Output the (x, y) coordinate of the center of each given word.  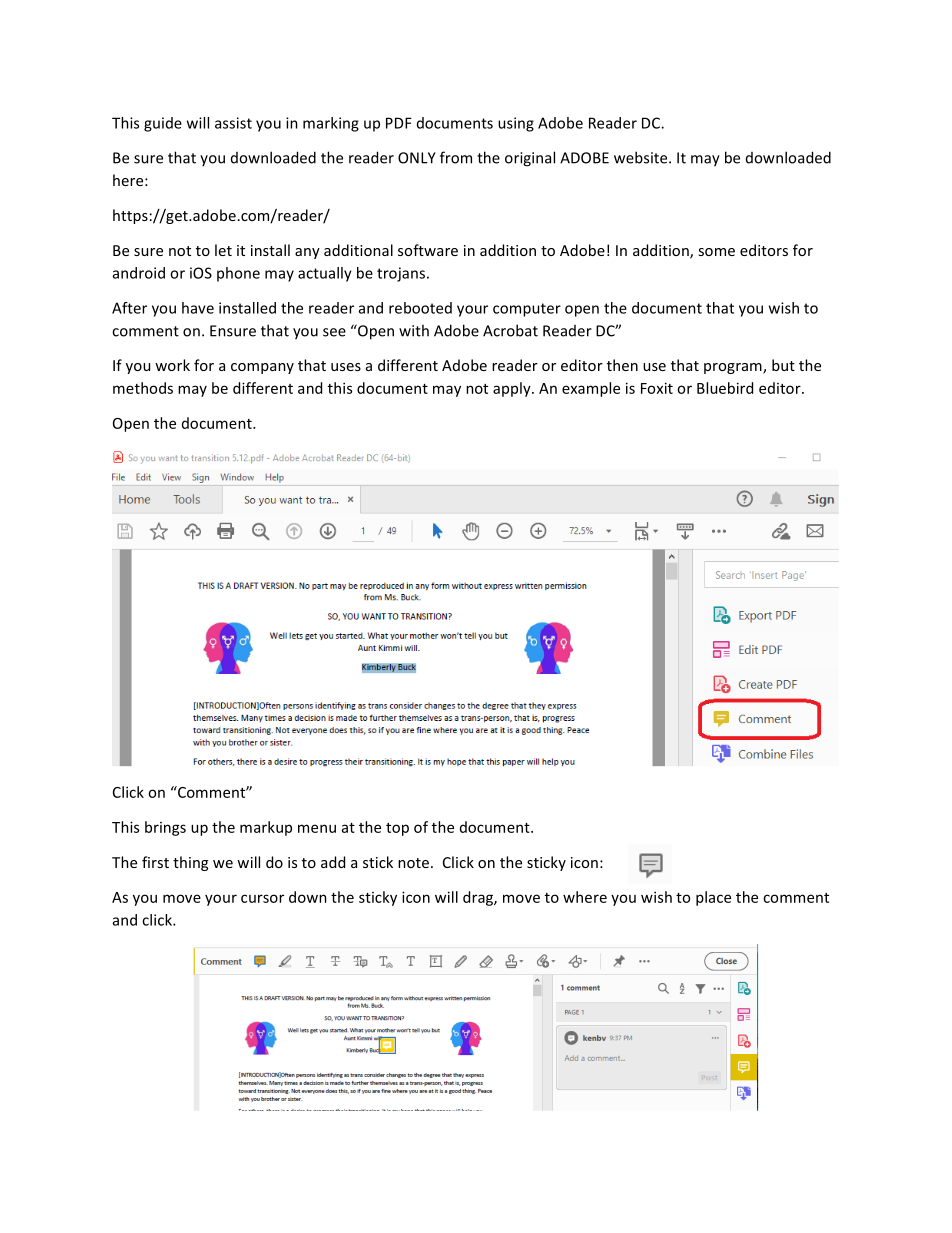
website (642, 157)
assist (233, 123)
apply (513, 389)
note (413, 863)
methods (143, 388)
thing (190, 863)
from (456, 157)
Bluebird (725, 388)
